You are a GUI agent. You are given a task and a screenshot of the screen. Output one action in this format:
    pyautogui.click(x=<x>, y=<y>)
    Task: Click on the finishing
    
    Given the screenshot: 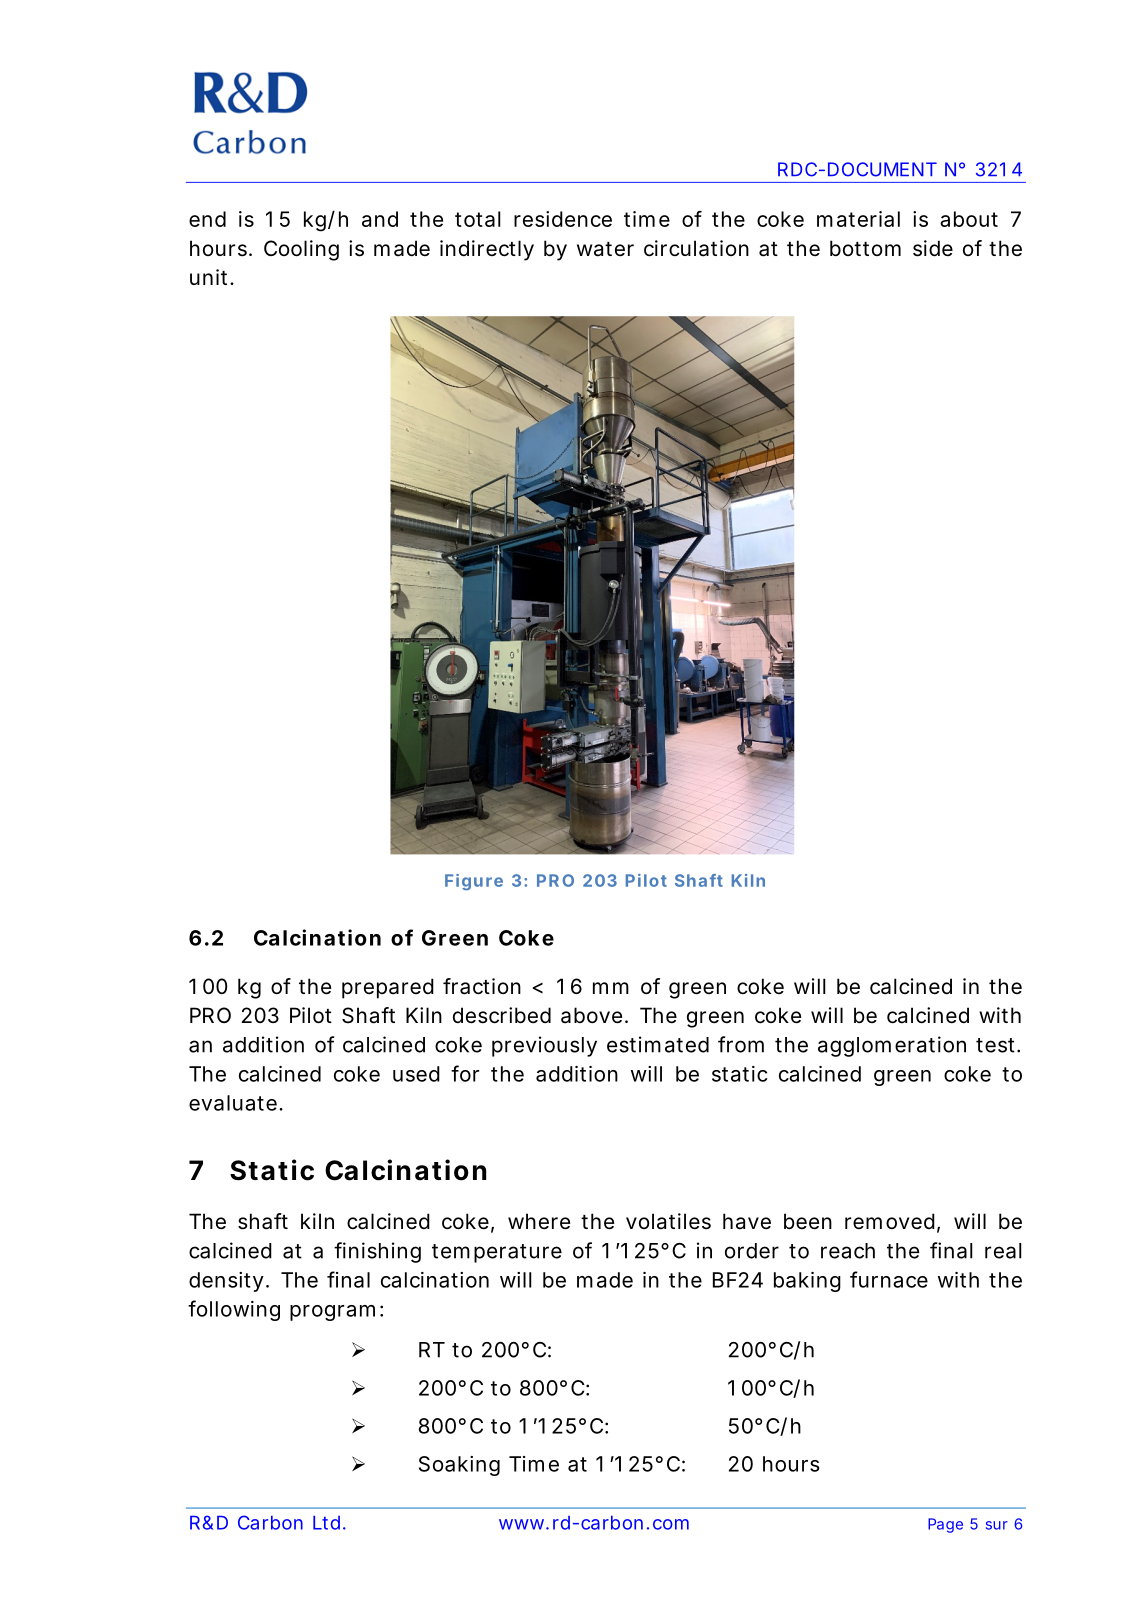 What is the action you would take?
    pyautogui.click(x=377, y=1252)
